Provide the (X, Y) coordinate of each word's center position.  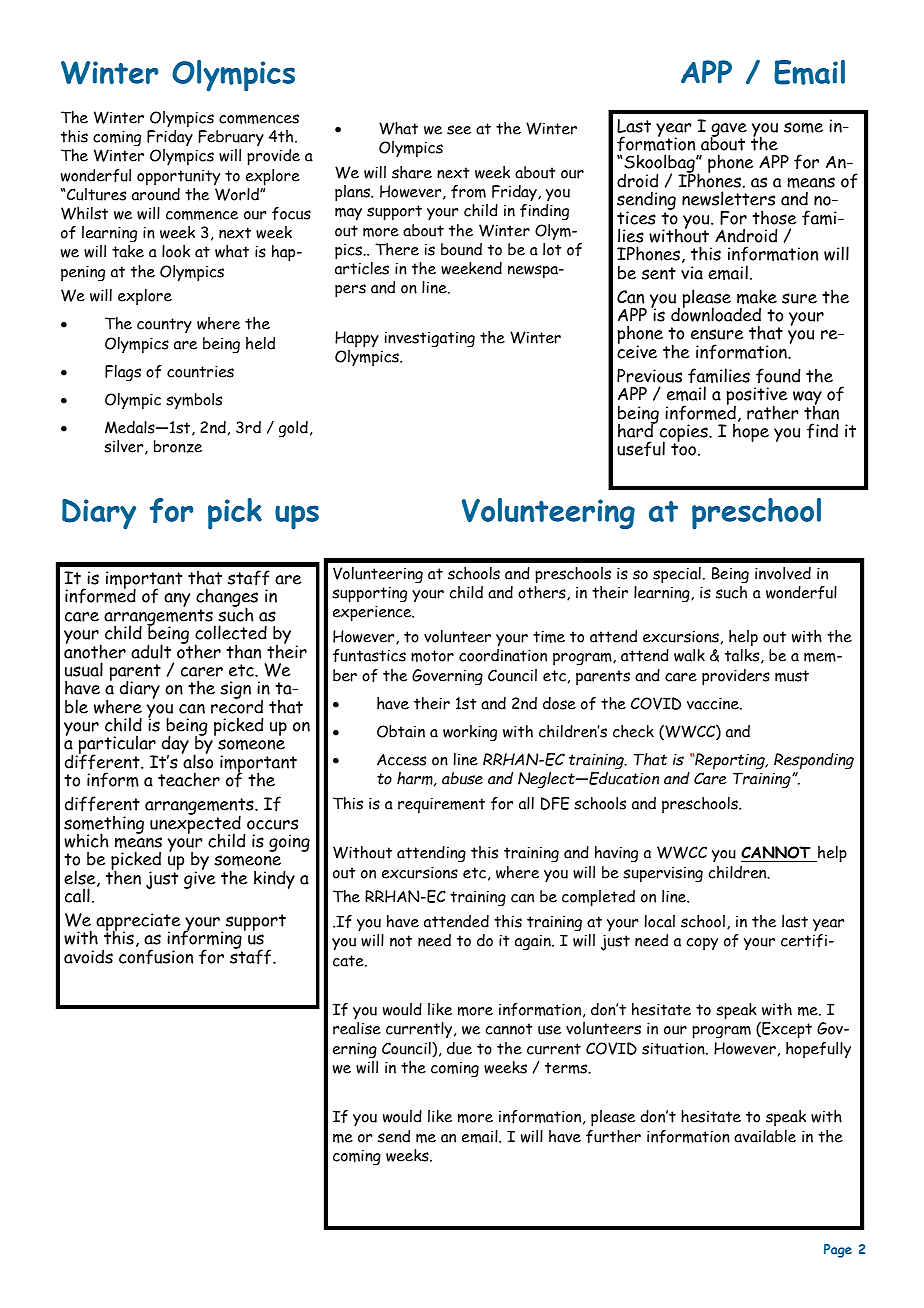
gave (728, 131)
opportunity (178, 177)
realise (357, 1028)
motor (432, 656)
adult (151, 651)
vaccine (714, 703)
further (613, 1136)
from (468, 191)
